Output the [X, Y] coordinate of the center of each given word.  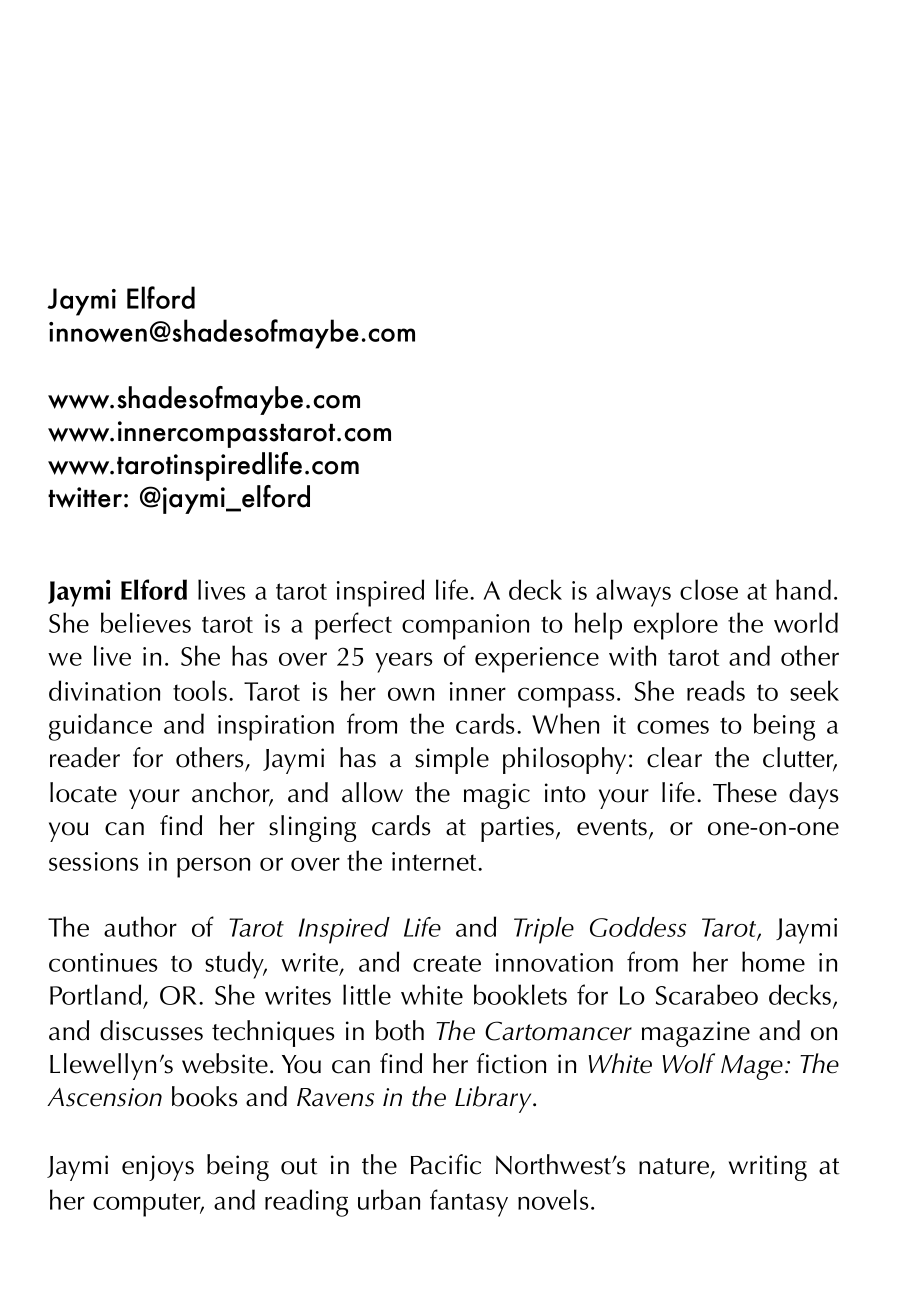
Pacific [446, 1164]
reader [85, 757]
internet [435, 861]
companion [465, 627]
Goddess [638, 927]
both [400, 1030]
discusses [151, 1030]
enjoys [158, 1168]
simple [452, 760]
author [140, 926]
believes [146, 622]
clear [674, 757]
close [709, 589]
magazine [696, 1034]
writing [768, 1168]
